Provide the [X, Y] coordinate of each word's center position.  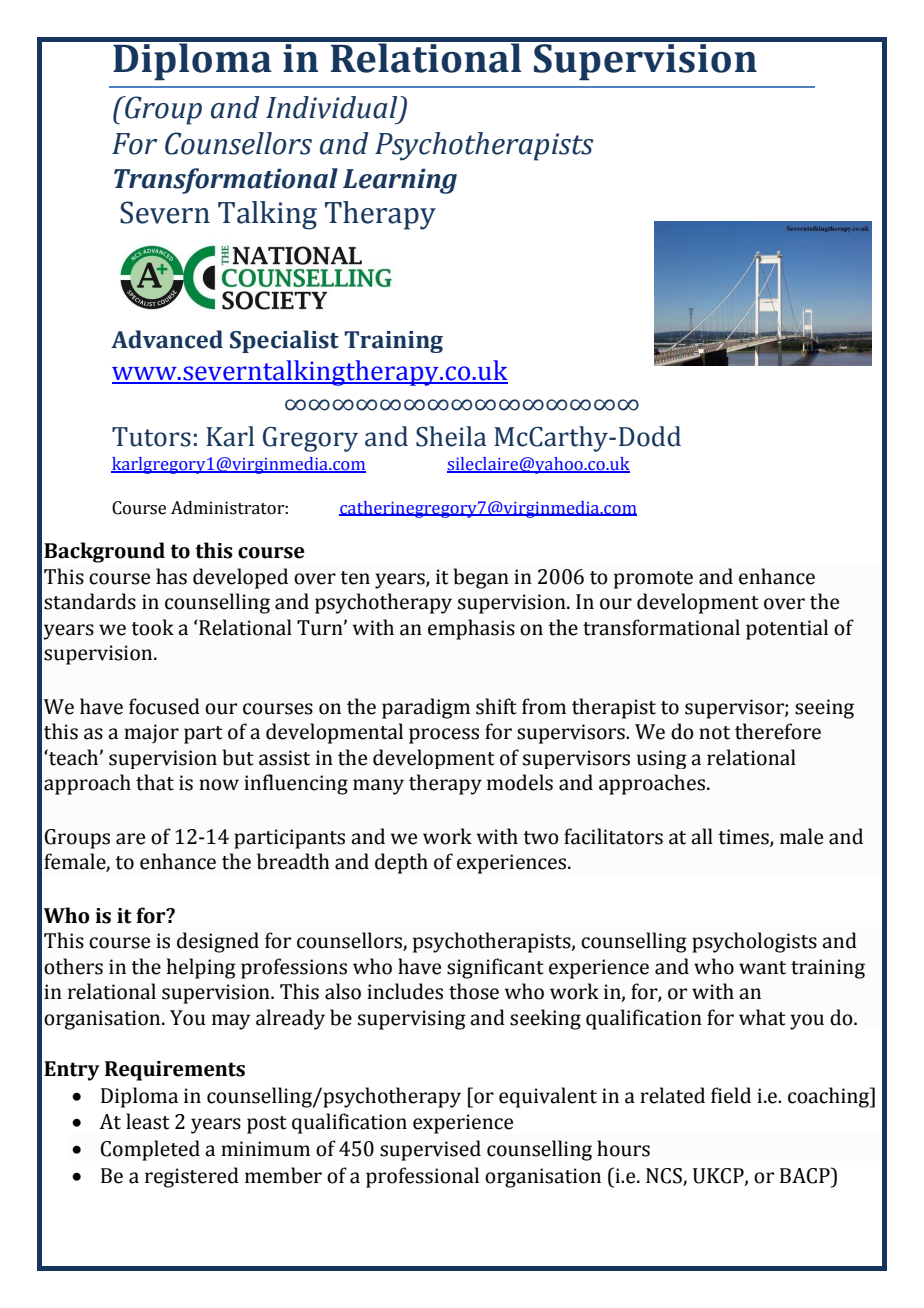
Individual [331, 107]
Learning [400, 181]
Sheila [451, 436]
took [152, 627]
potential [787, 629]
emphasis [471, 629]
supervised [430, 1150]
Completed [150, 1150]
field [731, 1095]
